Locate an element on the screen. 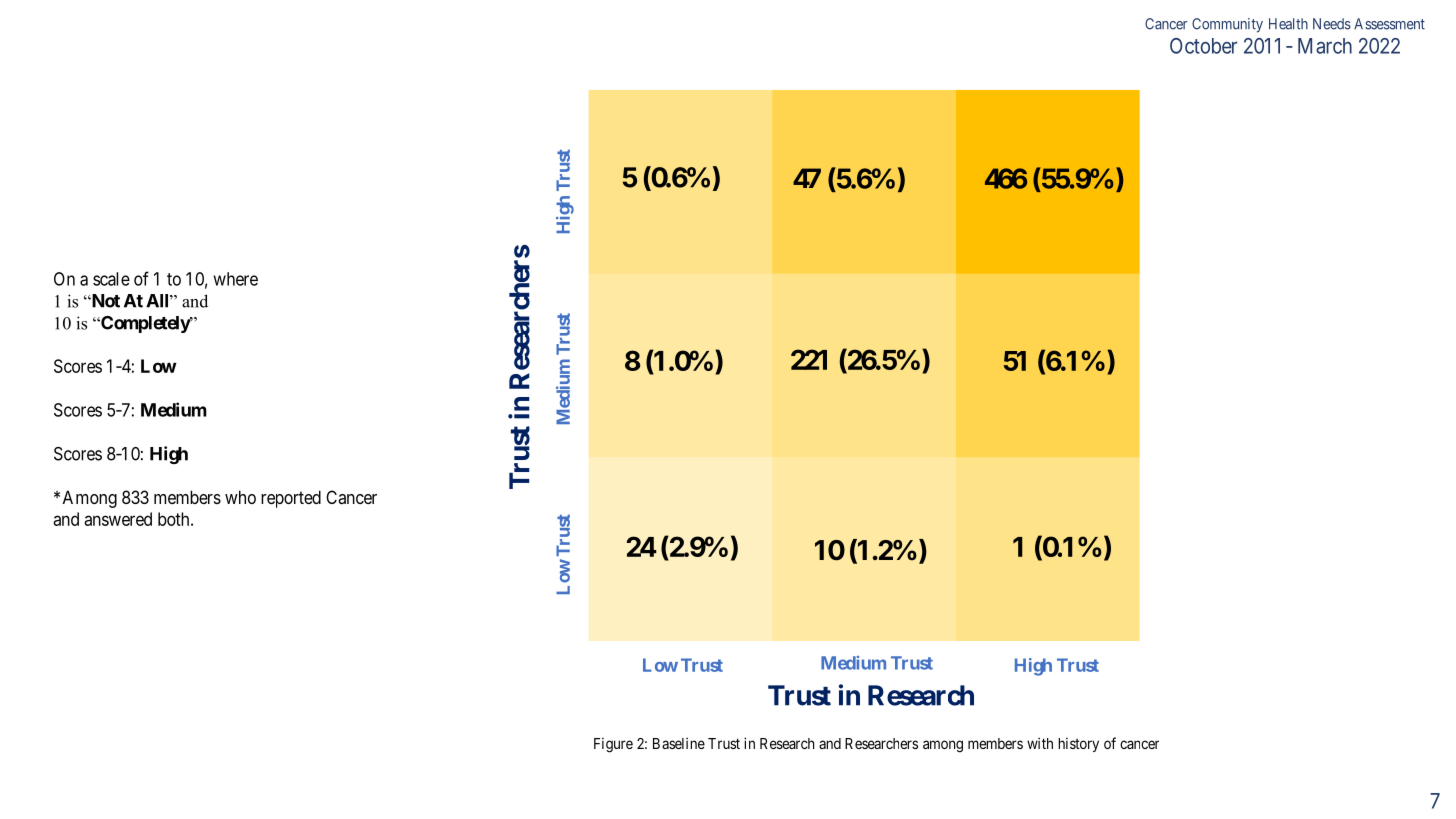 The height and width of the screenshot is (819, 1456). reported is located at coordinates (291, 499).
